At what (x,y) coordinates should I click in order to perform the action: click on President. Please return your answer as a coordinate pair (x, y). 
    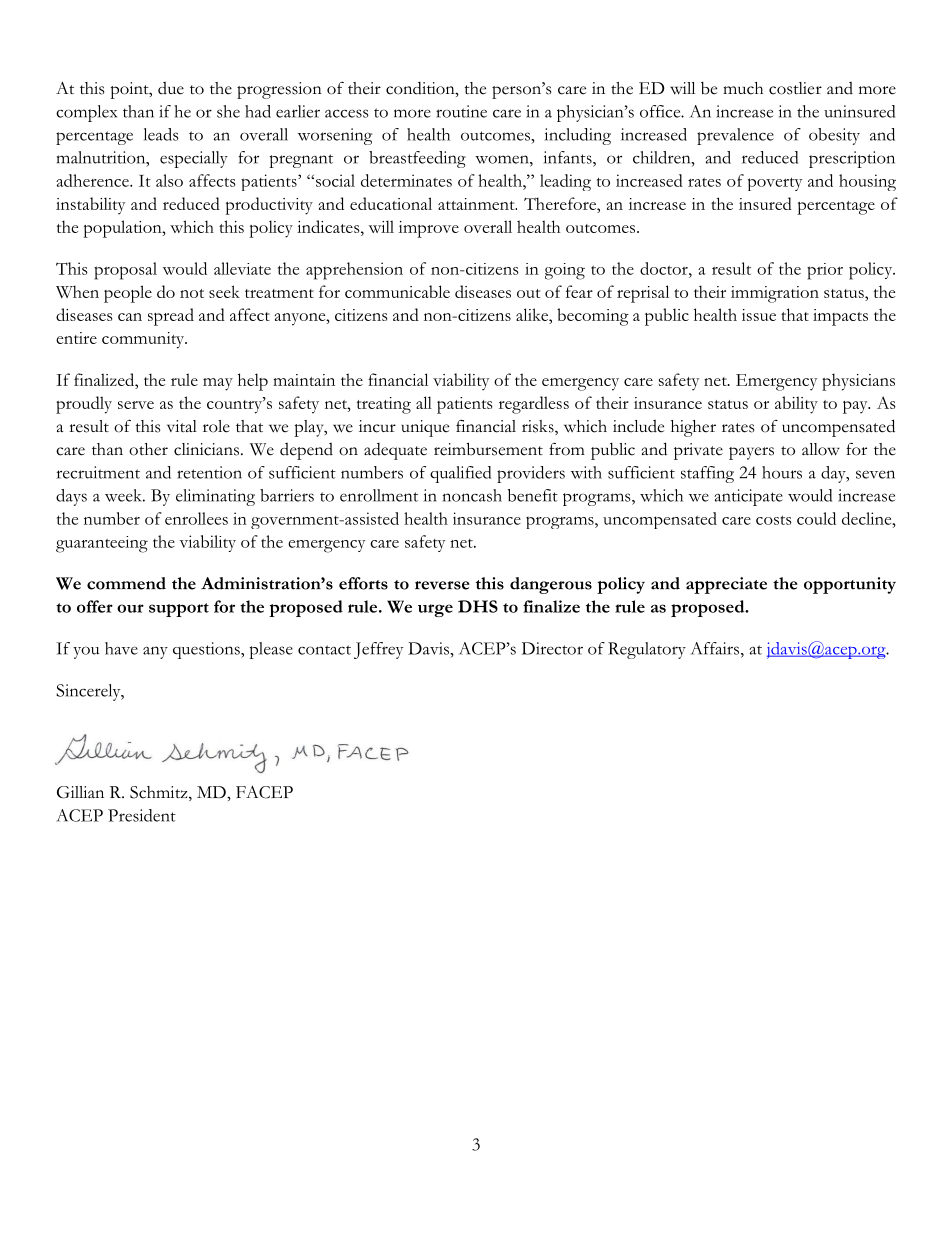
    Looking at the image, I should click on (142, 815).
